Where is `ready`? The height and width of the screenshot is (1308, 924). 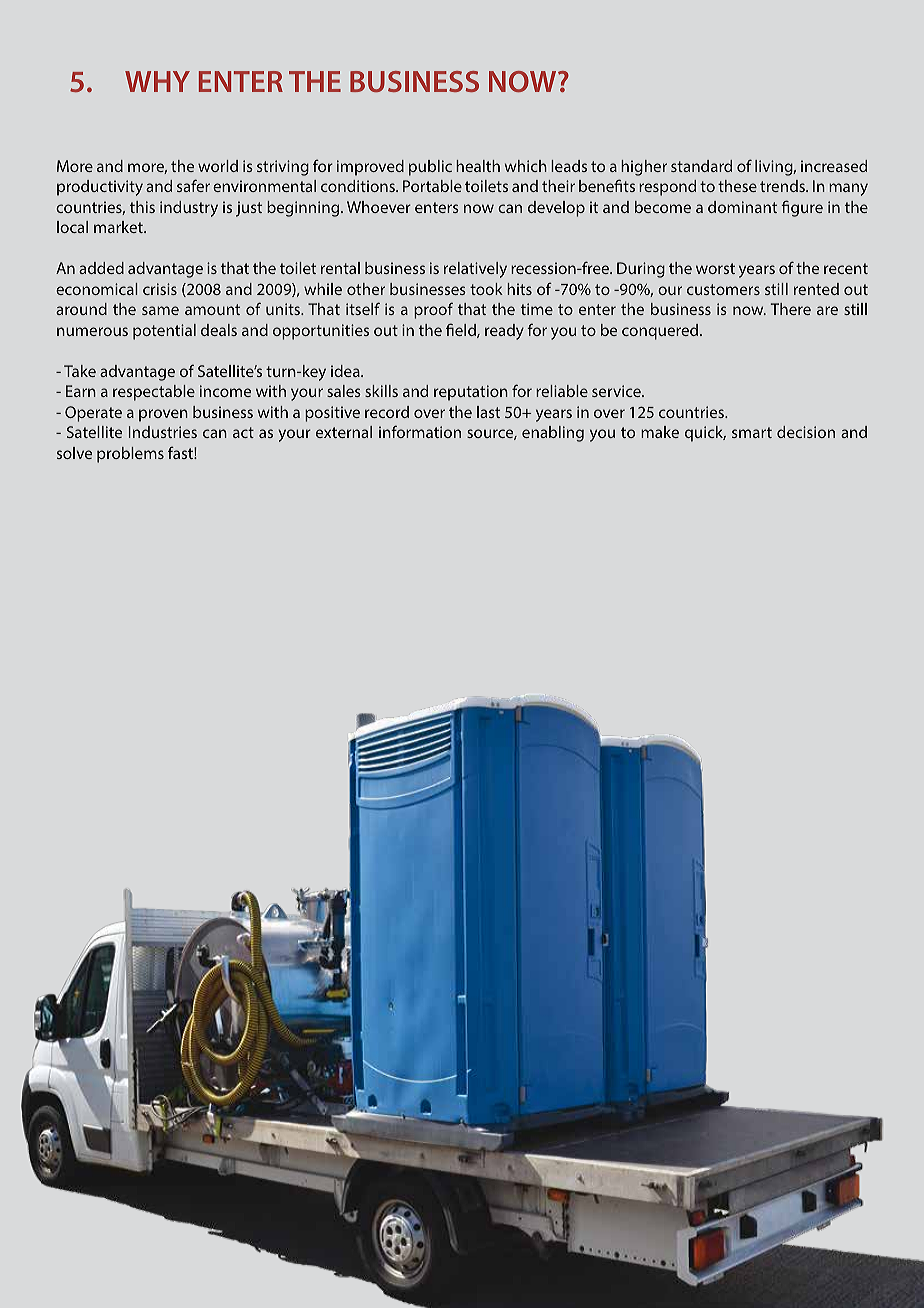
ready is located at coordinates (504, 332).
